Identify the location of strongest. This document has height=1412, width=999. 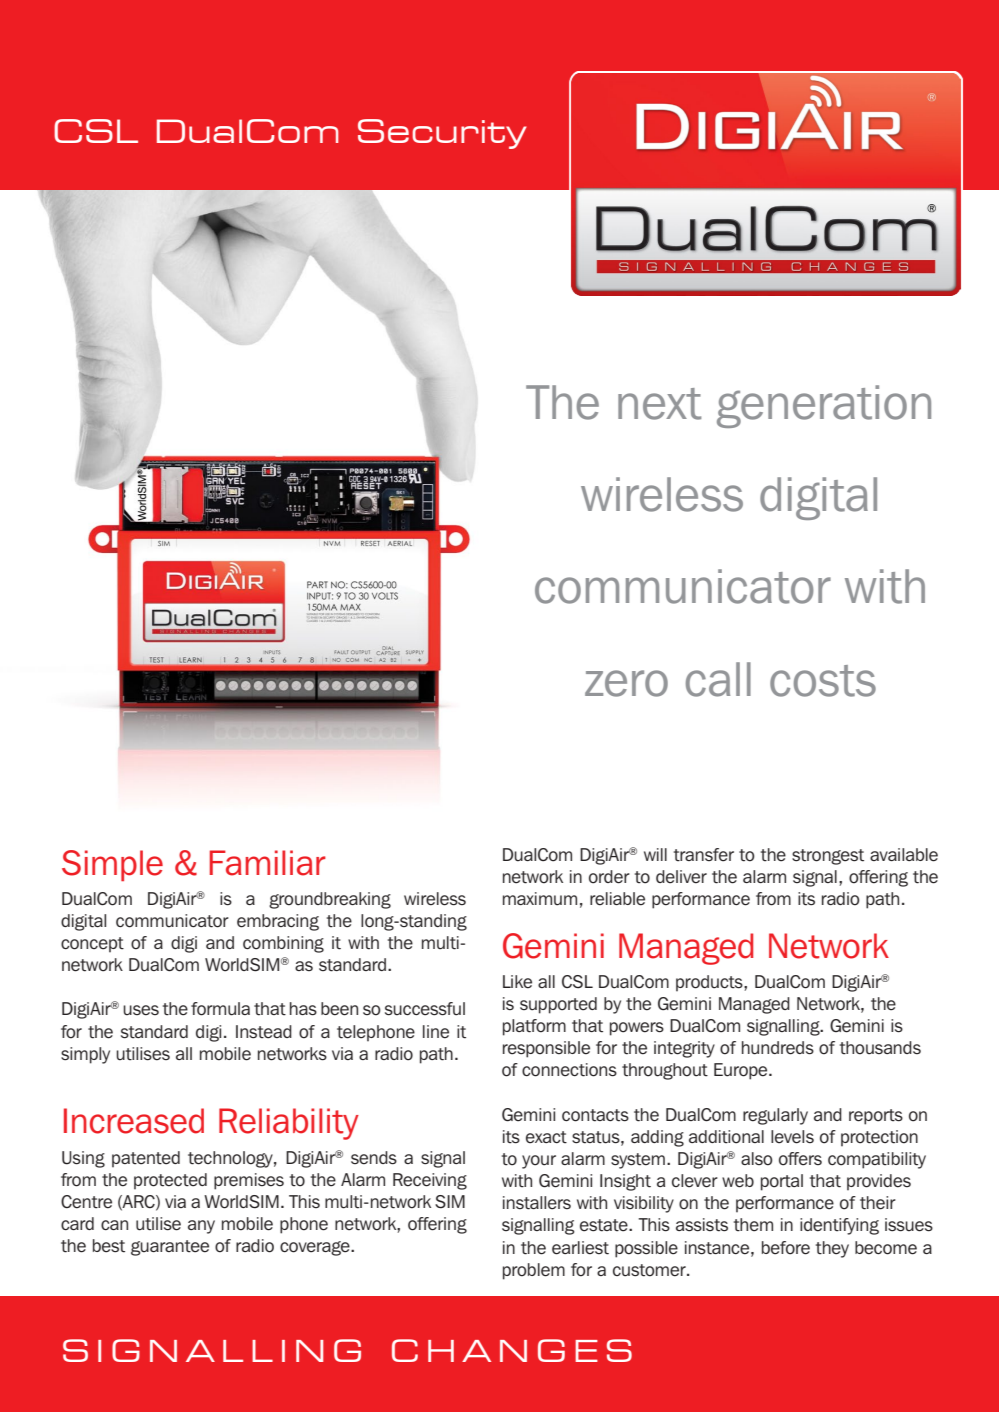
(828, 857).
